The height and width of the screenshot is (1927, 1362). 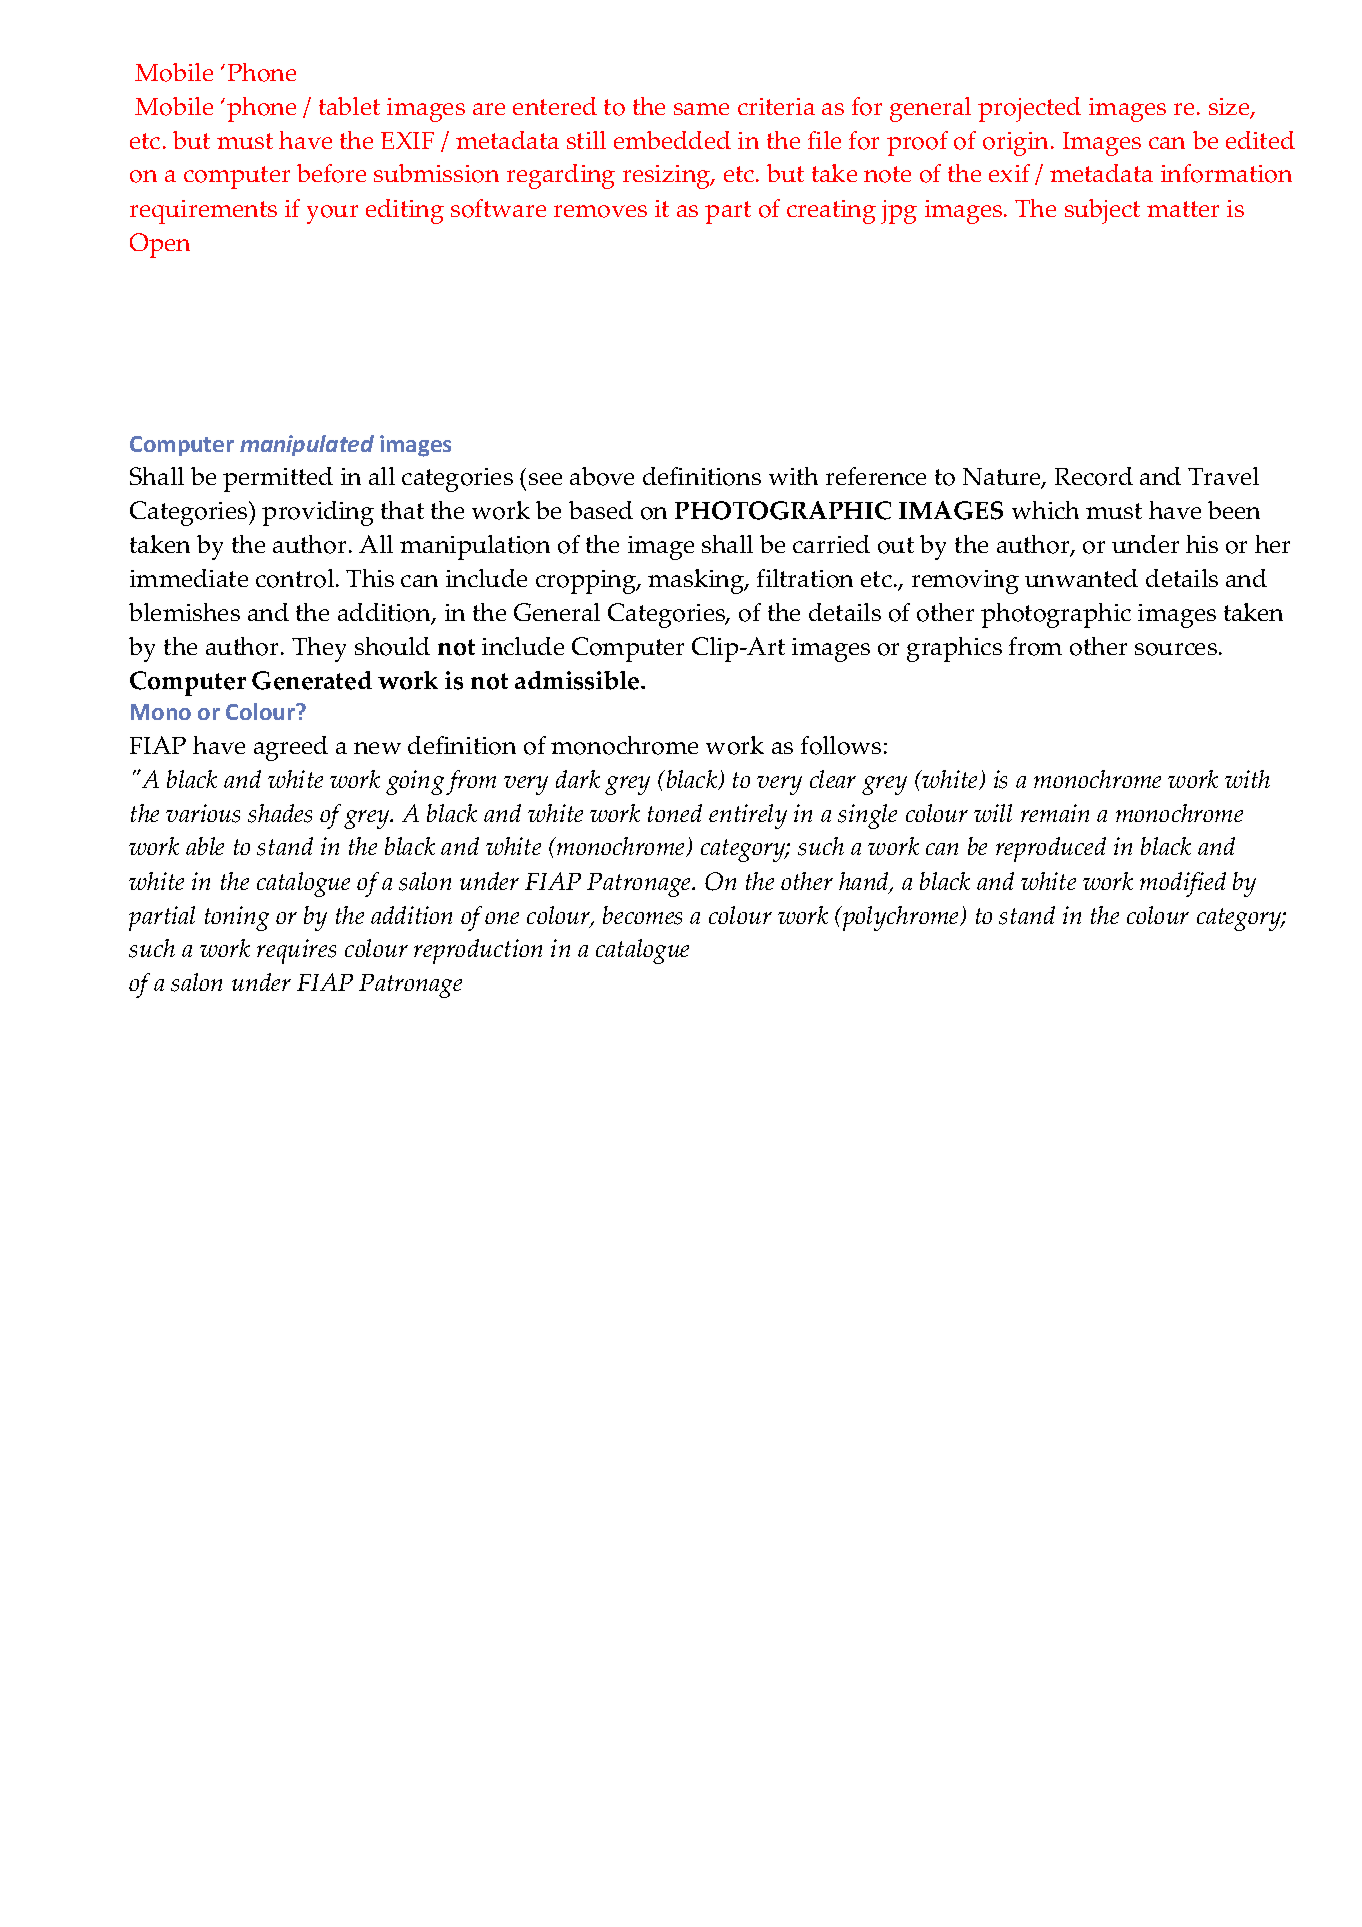 What do you see at coordinates (1029, 109) in the screenshot?
I see `projected` at bounding box center [1029, 109].
